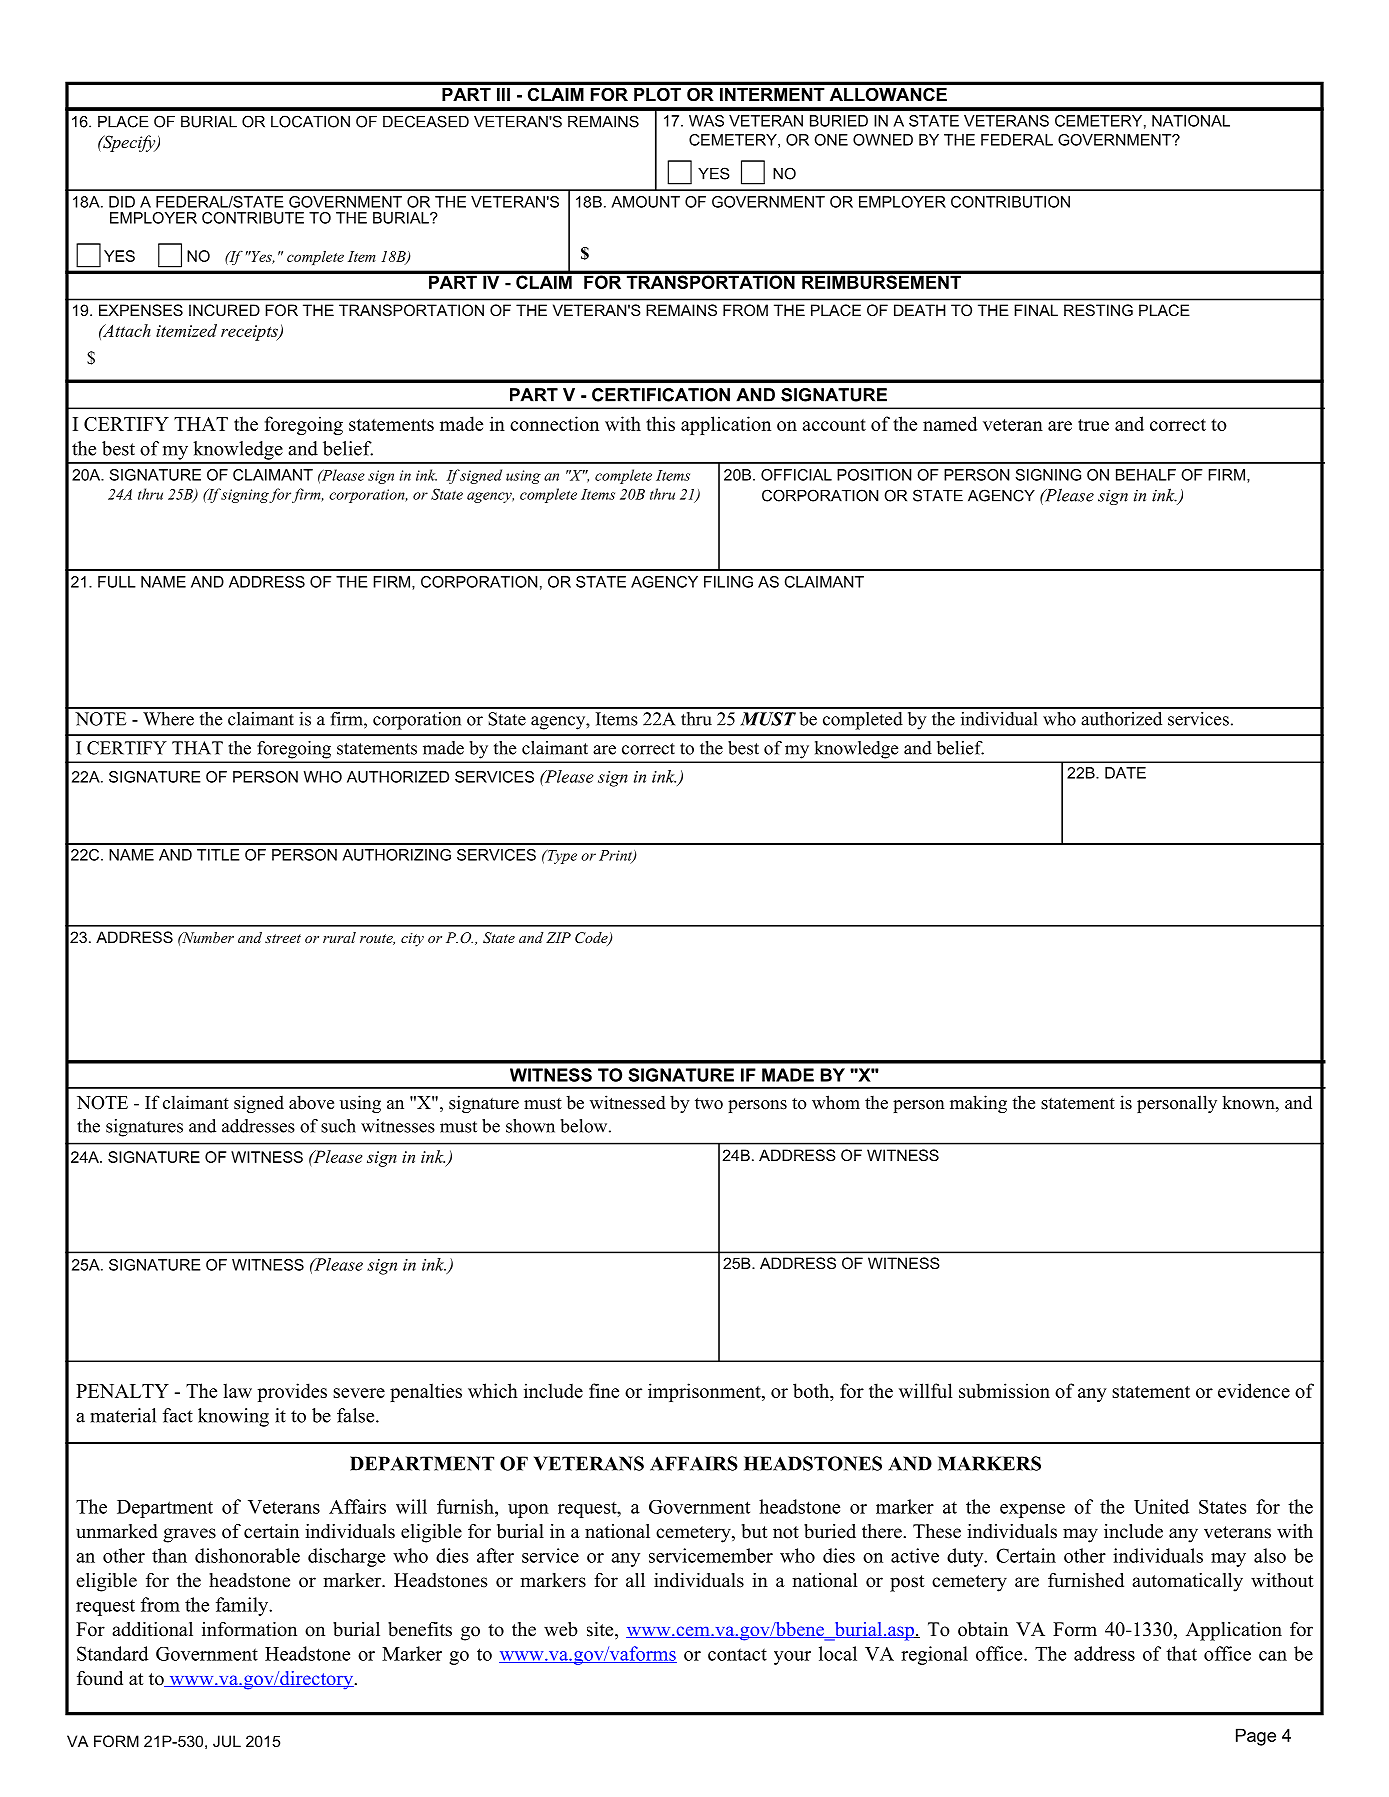  What do you see at coordinates (1125, 773) in the image?
I see `DATE` at bounding box center [1125, 773].
